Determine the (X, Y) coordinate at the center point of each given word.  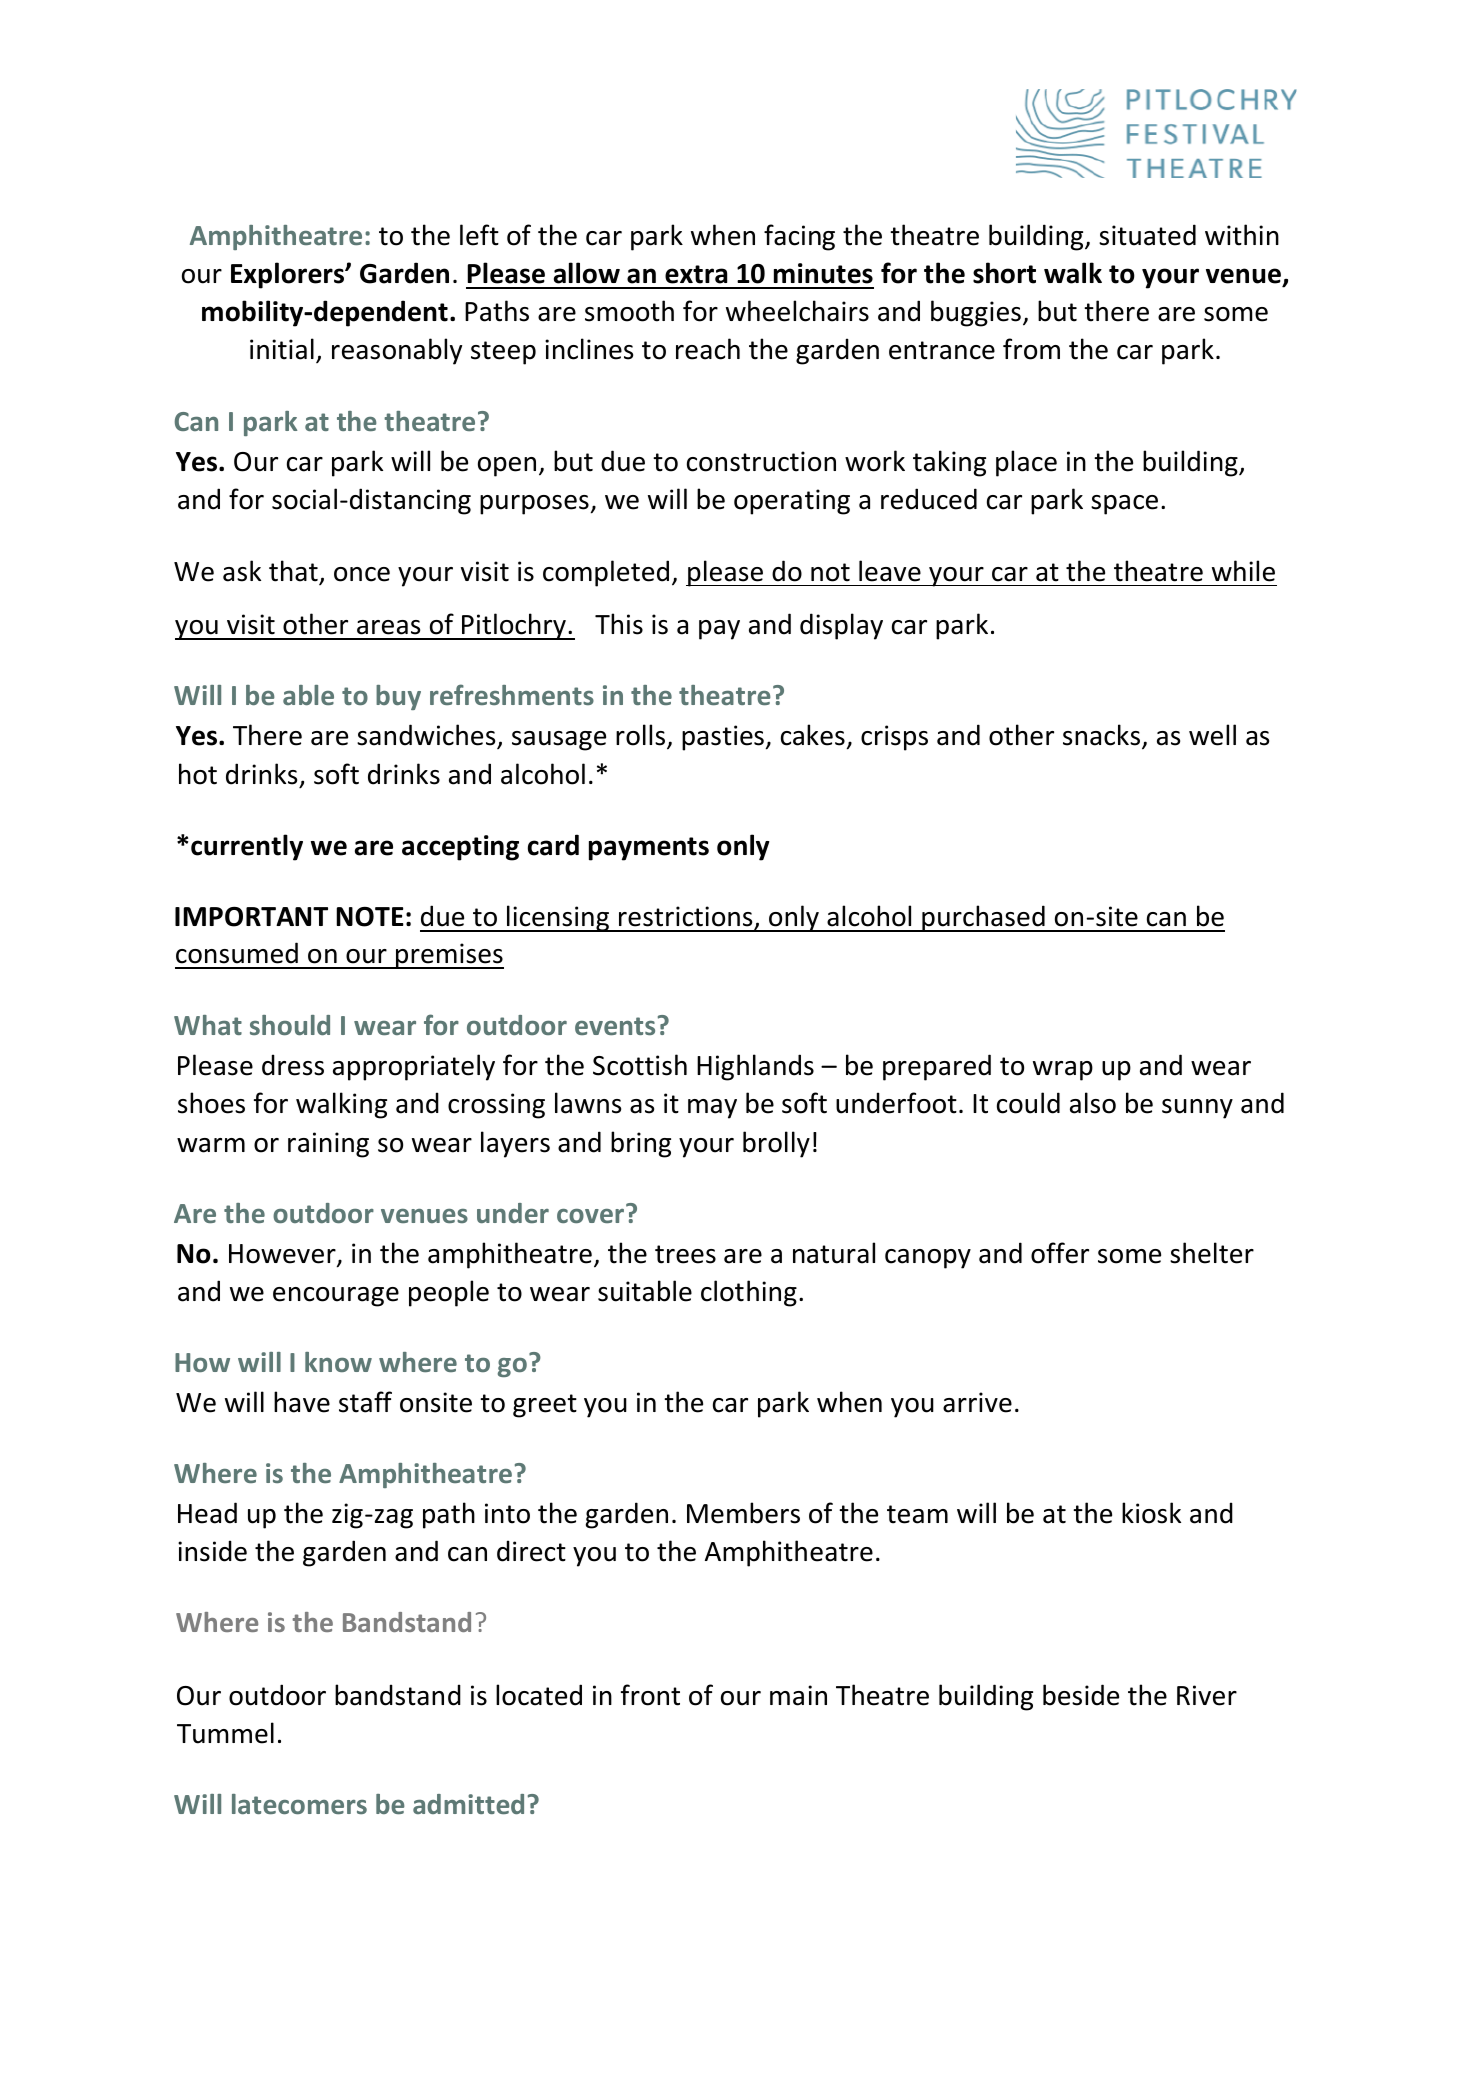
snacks (1103, 736)
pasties (723, 738)
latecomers (299, 1804)
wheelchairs (797, 311)
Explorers (289, 275)
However (283, 1255)
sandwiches (427, 736)
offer (1060, 1253)
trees (685, 1254)
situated (1147, 235)
